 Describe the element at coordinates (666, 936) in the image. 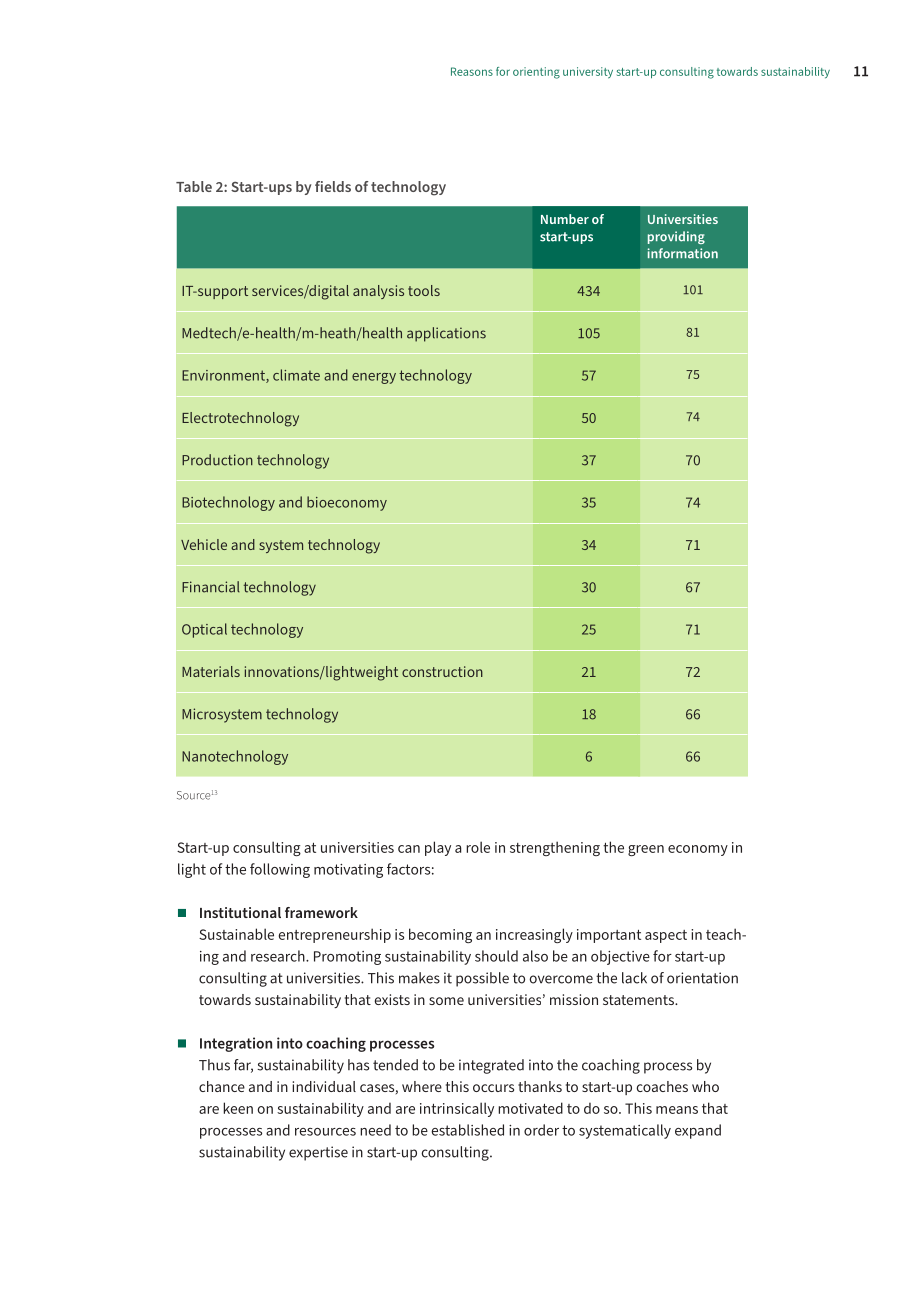

I see `aspect` at that location.
